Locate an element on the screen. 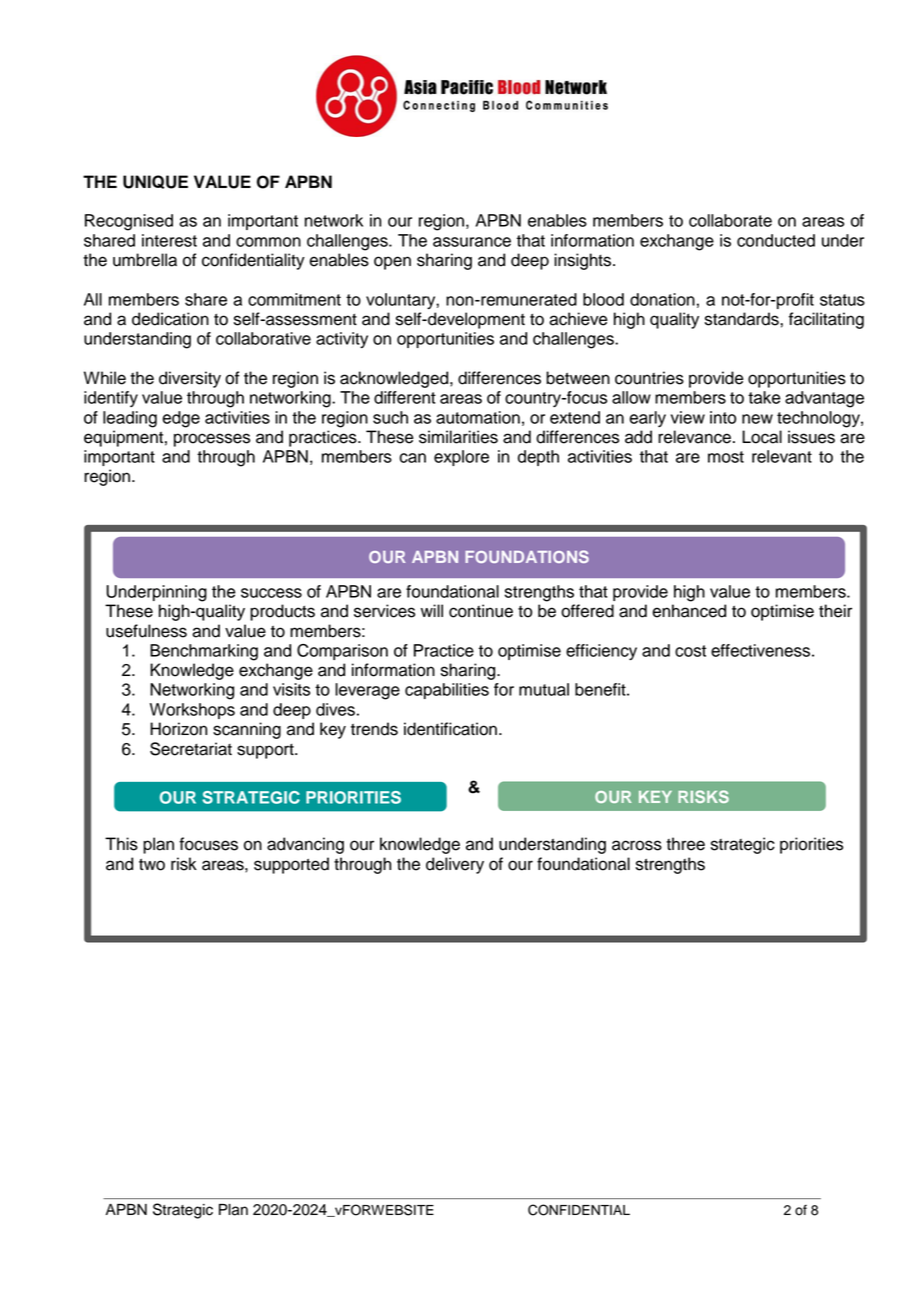 This screenshot has width=924, height=1308. most is located at coordinates (726, 457).
